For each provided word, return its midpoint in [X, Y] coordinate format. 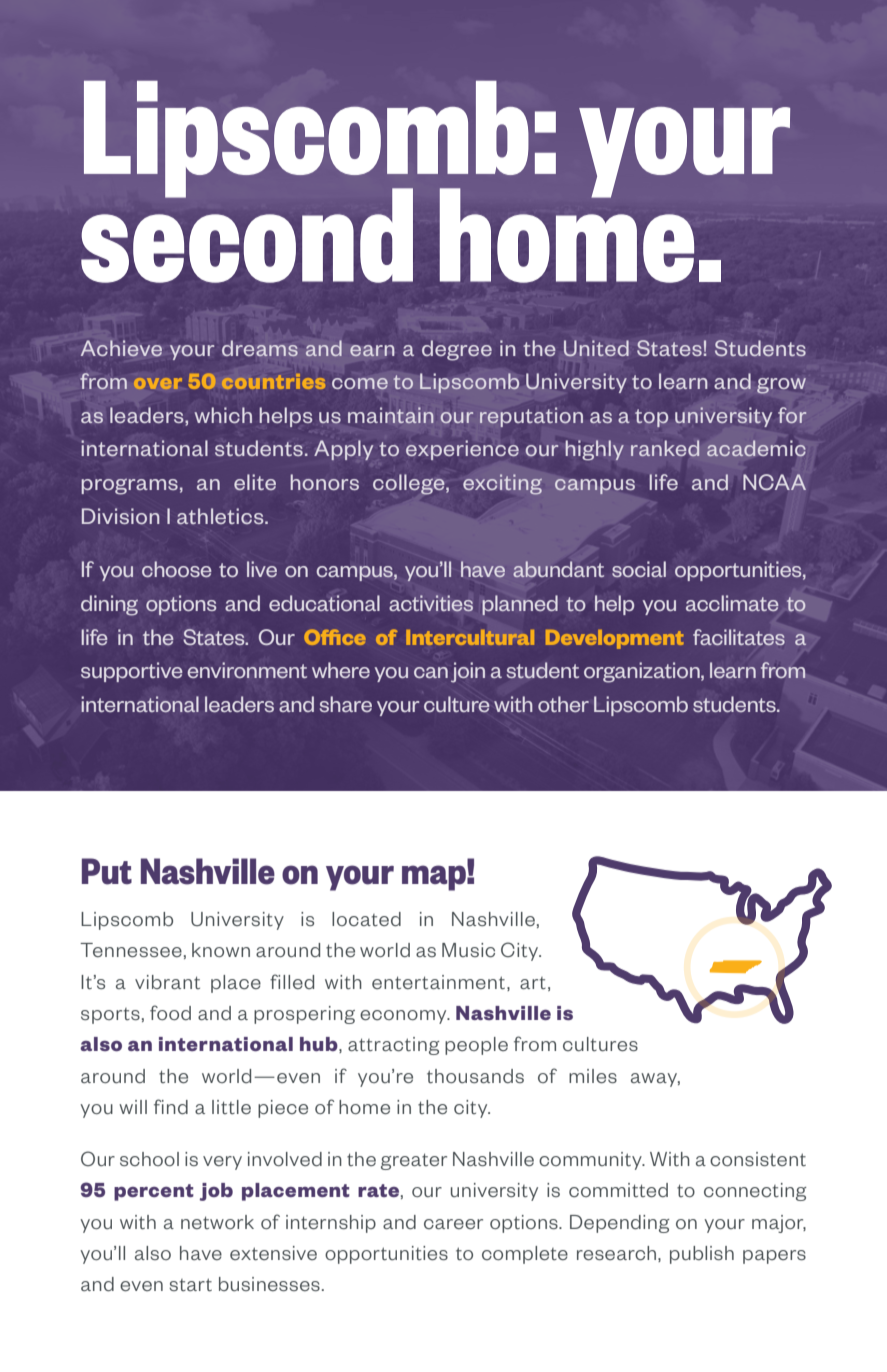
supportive [132, 672]
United [596, 348]
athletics [221, 516]
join [468, 672]
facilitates [739, 637]
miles [593, 1076]
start [190, 1284]
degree [457, 350]
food [170, 1012]
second [247, 234]
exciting [502, 484]
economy [404, 1017]
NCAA [774, 482]
